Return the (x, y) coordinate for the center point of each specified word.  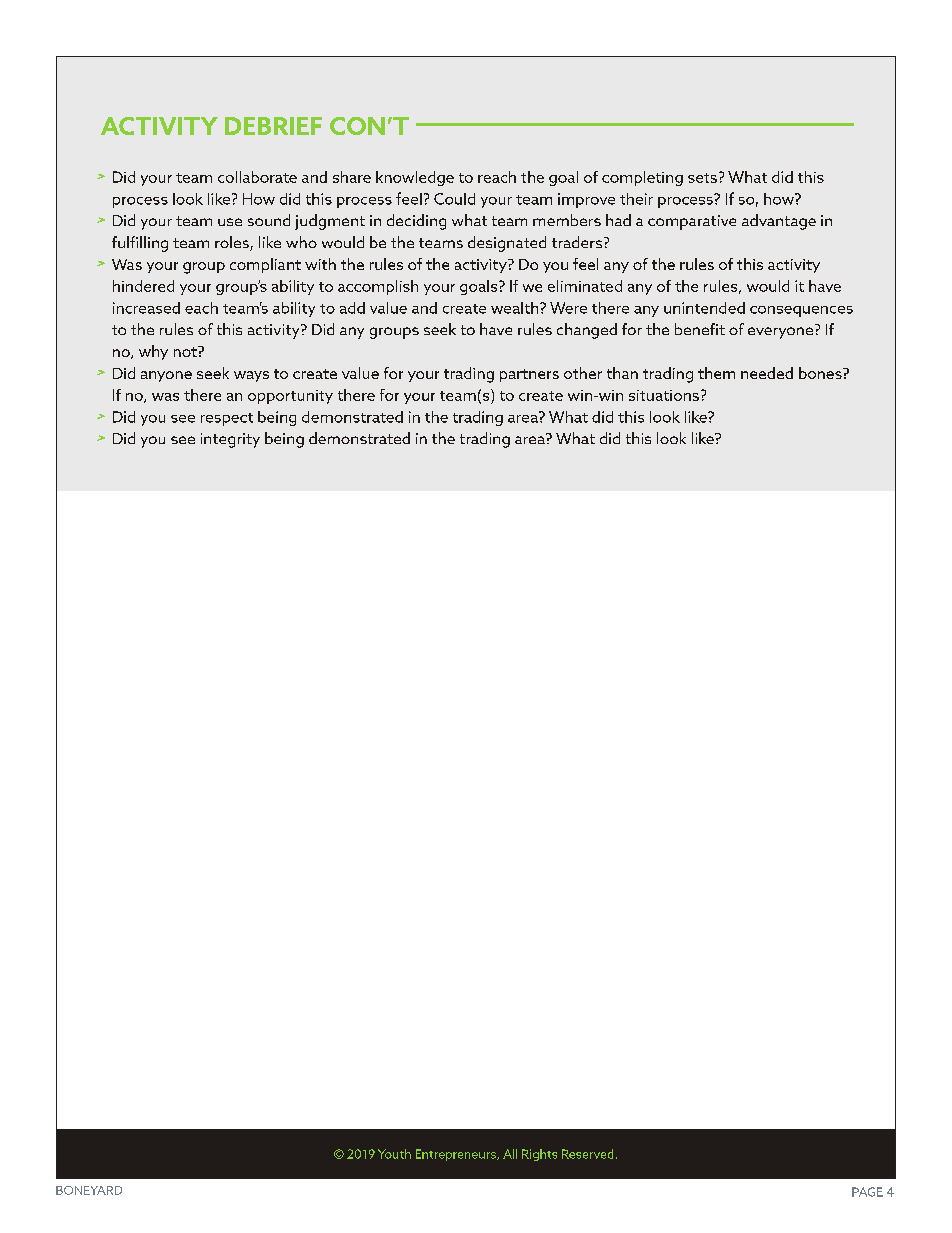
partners (529, 375)
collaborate (257, 177)
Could (454, 199)
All (510, 1154)
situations (664, 395)
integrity (230, 440)
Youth (394, 1154)
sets (702, 178)
